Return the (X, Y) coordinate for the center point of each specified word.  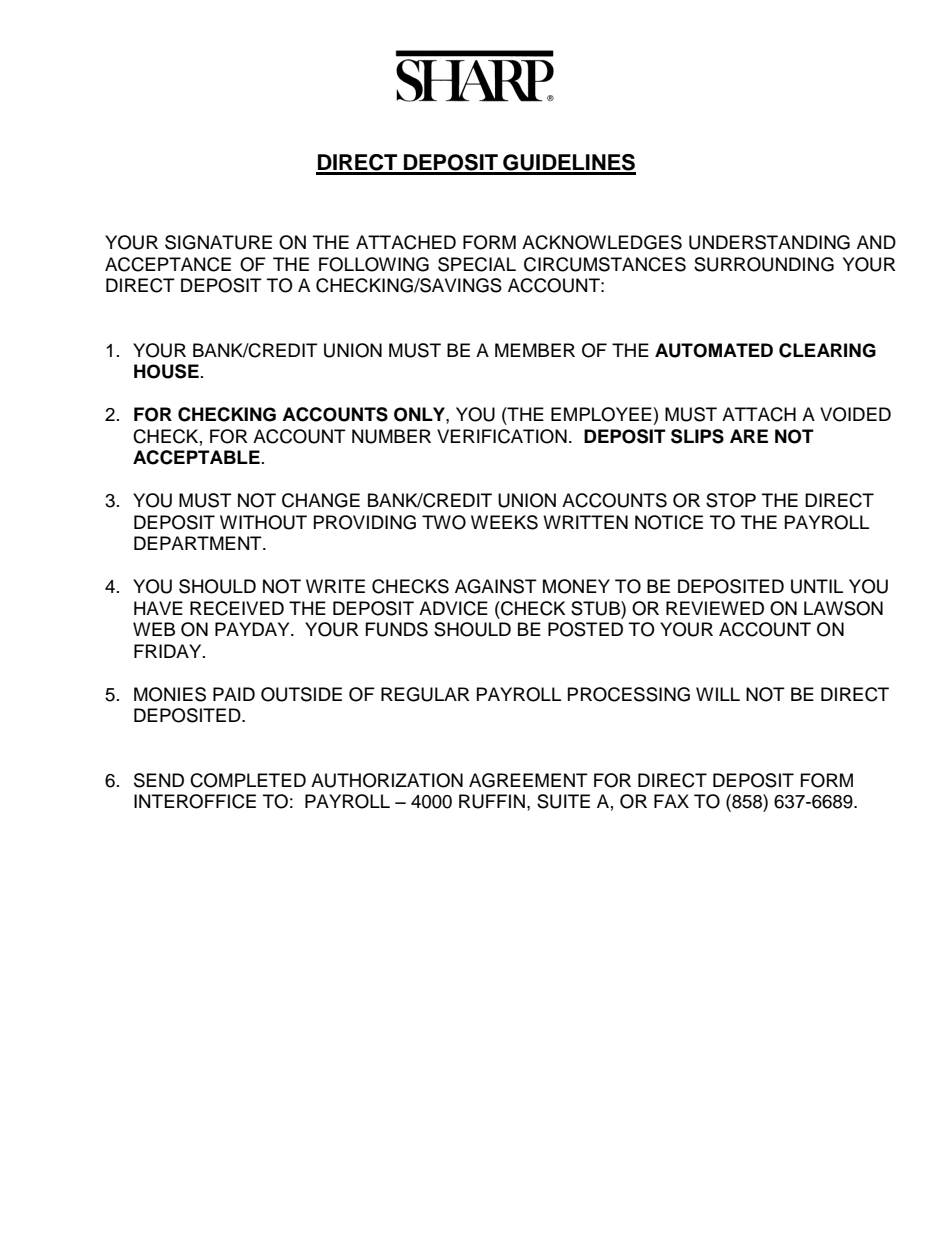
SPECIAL (477, 264)
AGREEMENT (528, 780)
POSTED (585, 629)
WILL (718, 694)
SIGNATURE (218, 242)
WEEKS (504, 522)
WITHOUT (263, 522)
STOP (731, 500)
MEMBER (535, 350)
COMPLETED (248, 780)
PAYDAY (253, 629)
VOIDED (855, 414)
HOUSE (166, 371)
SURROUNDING (764, 264)
